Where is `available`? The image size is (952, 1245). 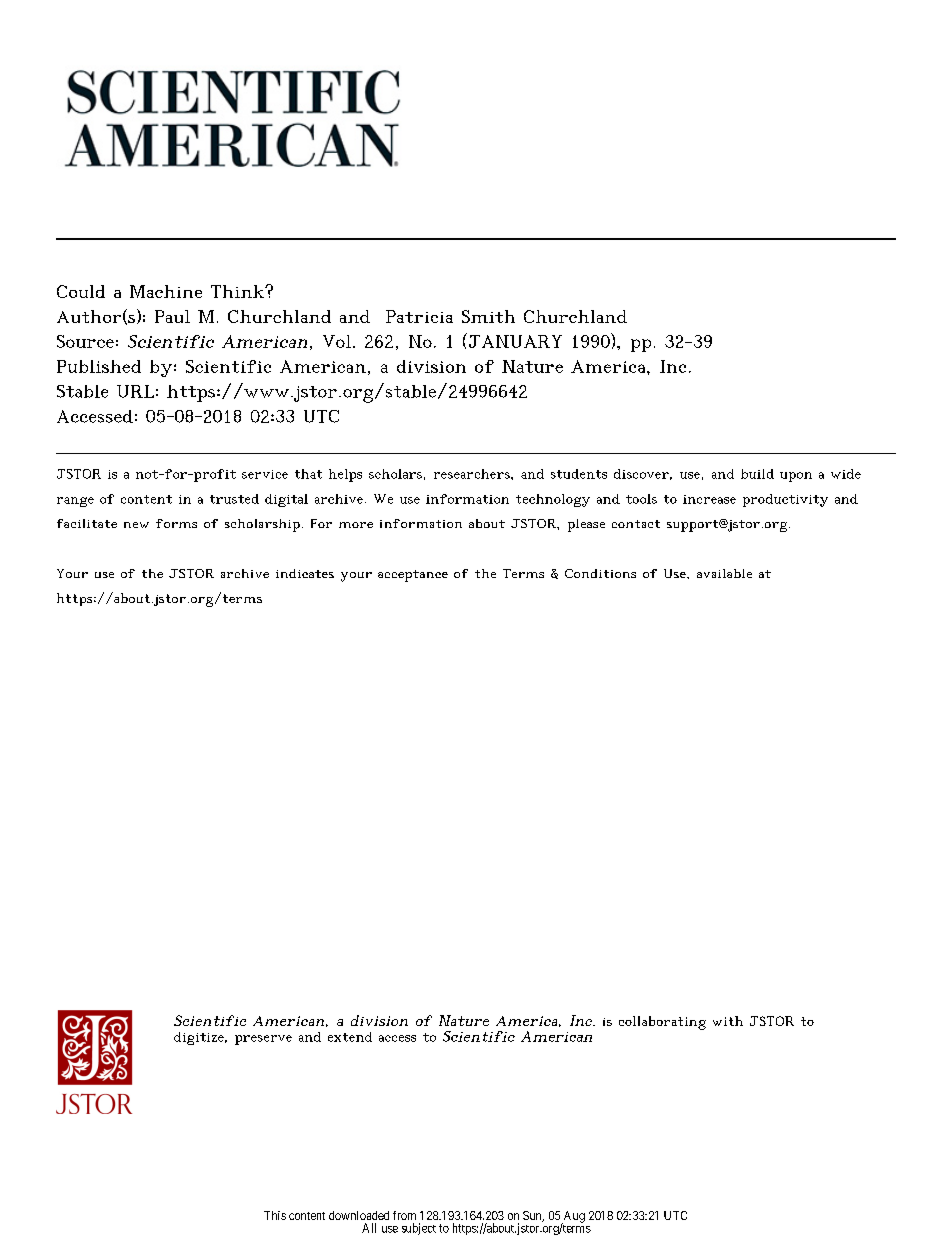 available is located at coordinates (724, 573).
